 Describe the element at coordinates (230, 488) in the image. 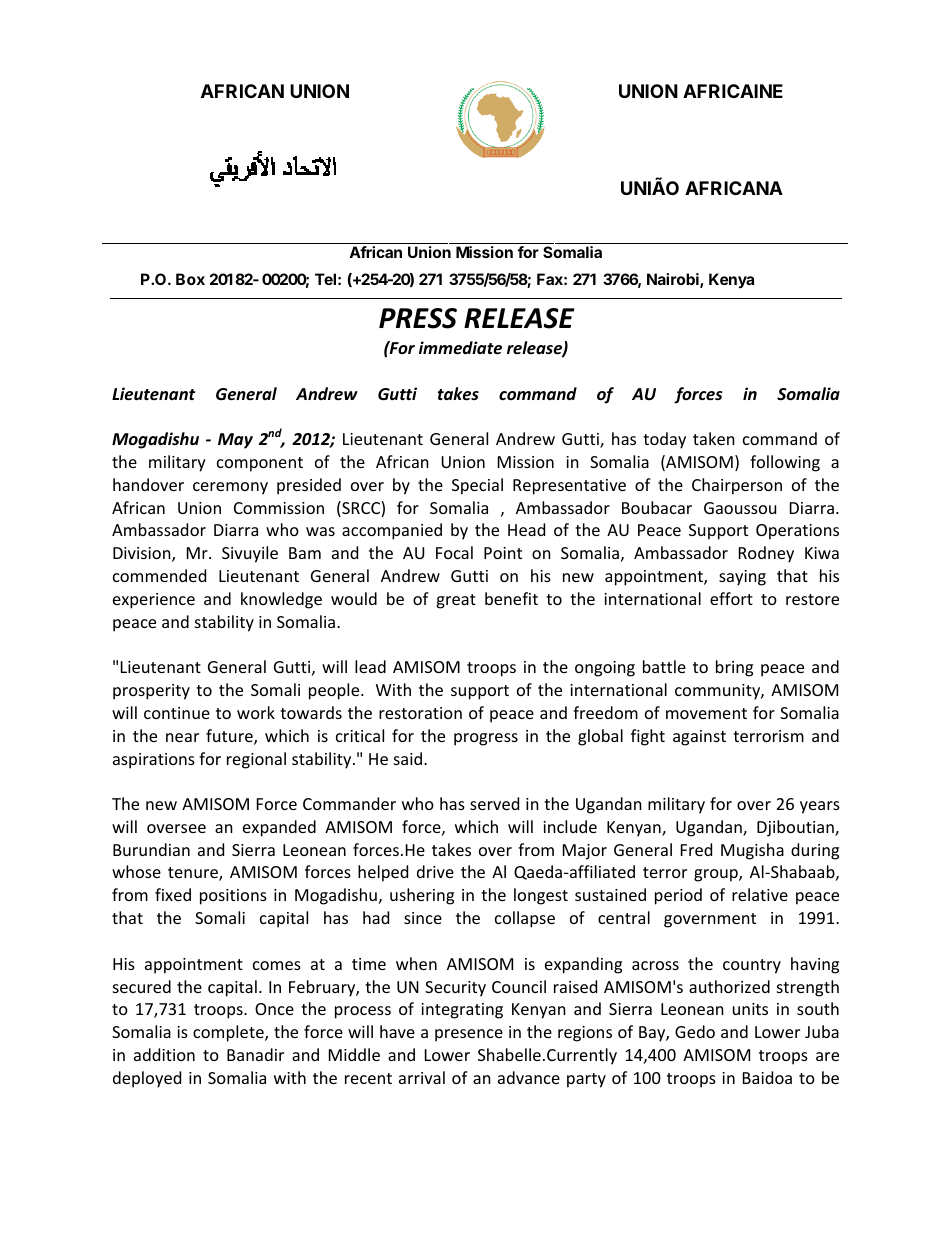

I see `ceremony` at that location.
